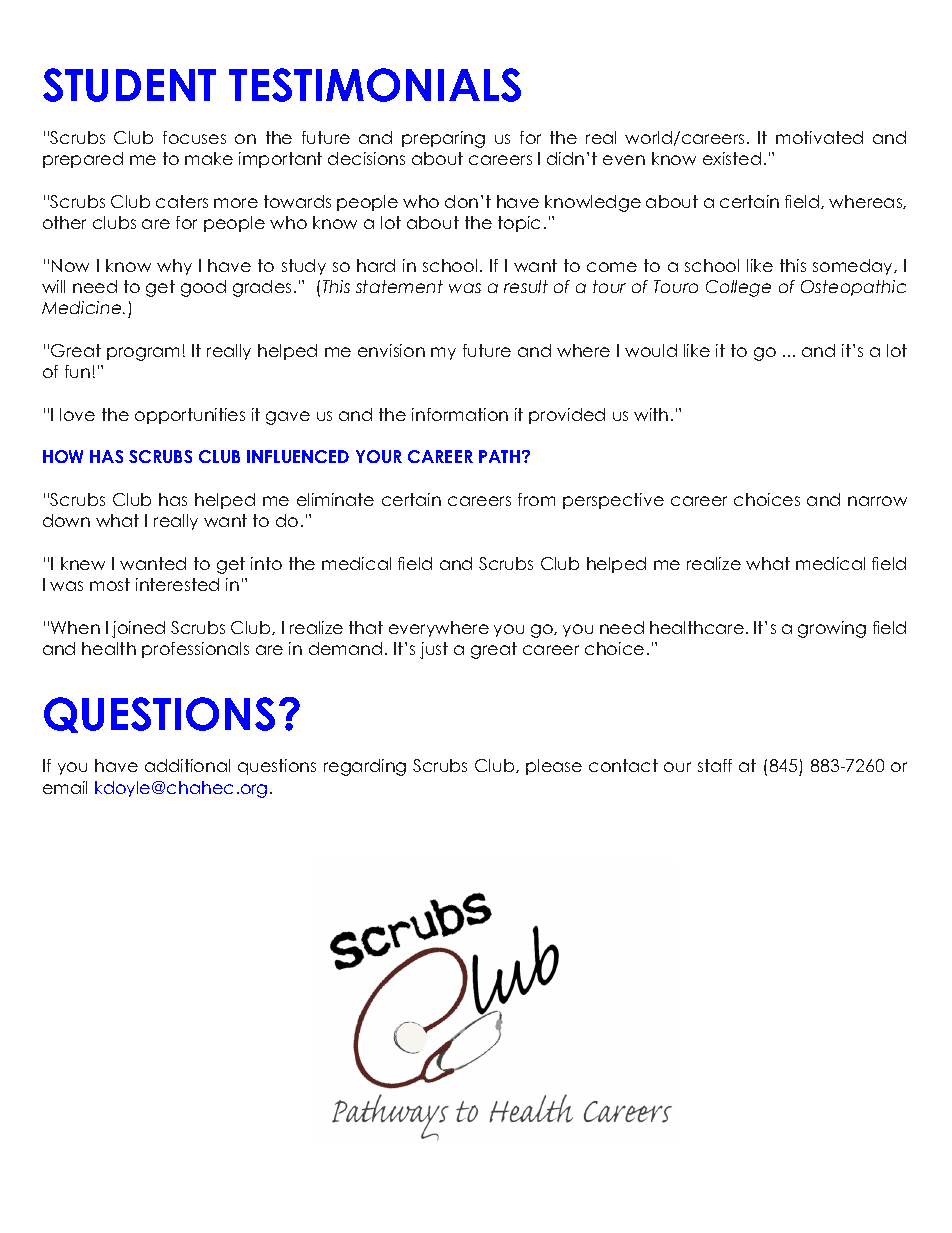 This screenshot has width=952, height=1233. What do you see at coordinates (443, 139) in the screenshot?
I see `preparing` at bounding box center [443, 139].
